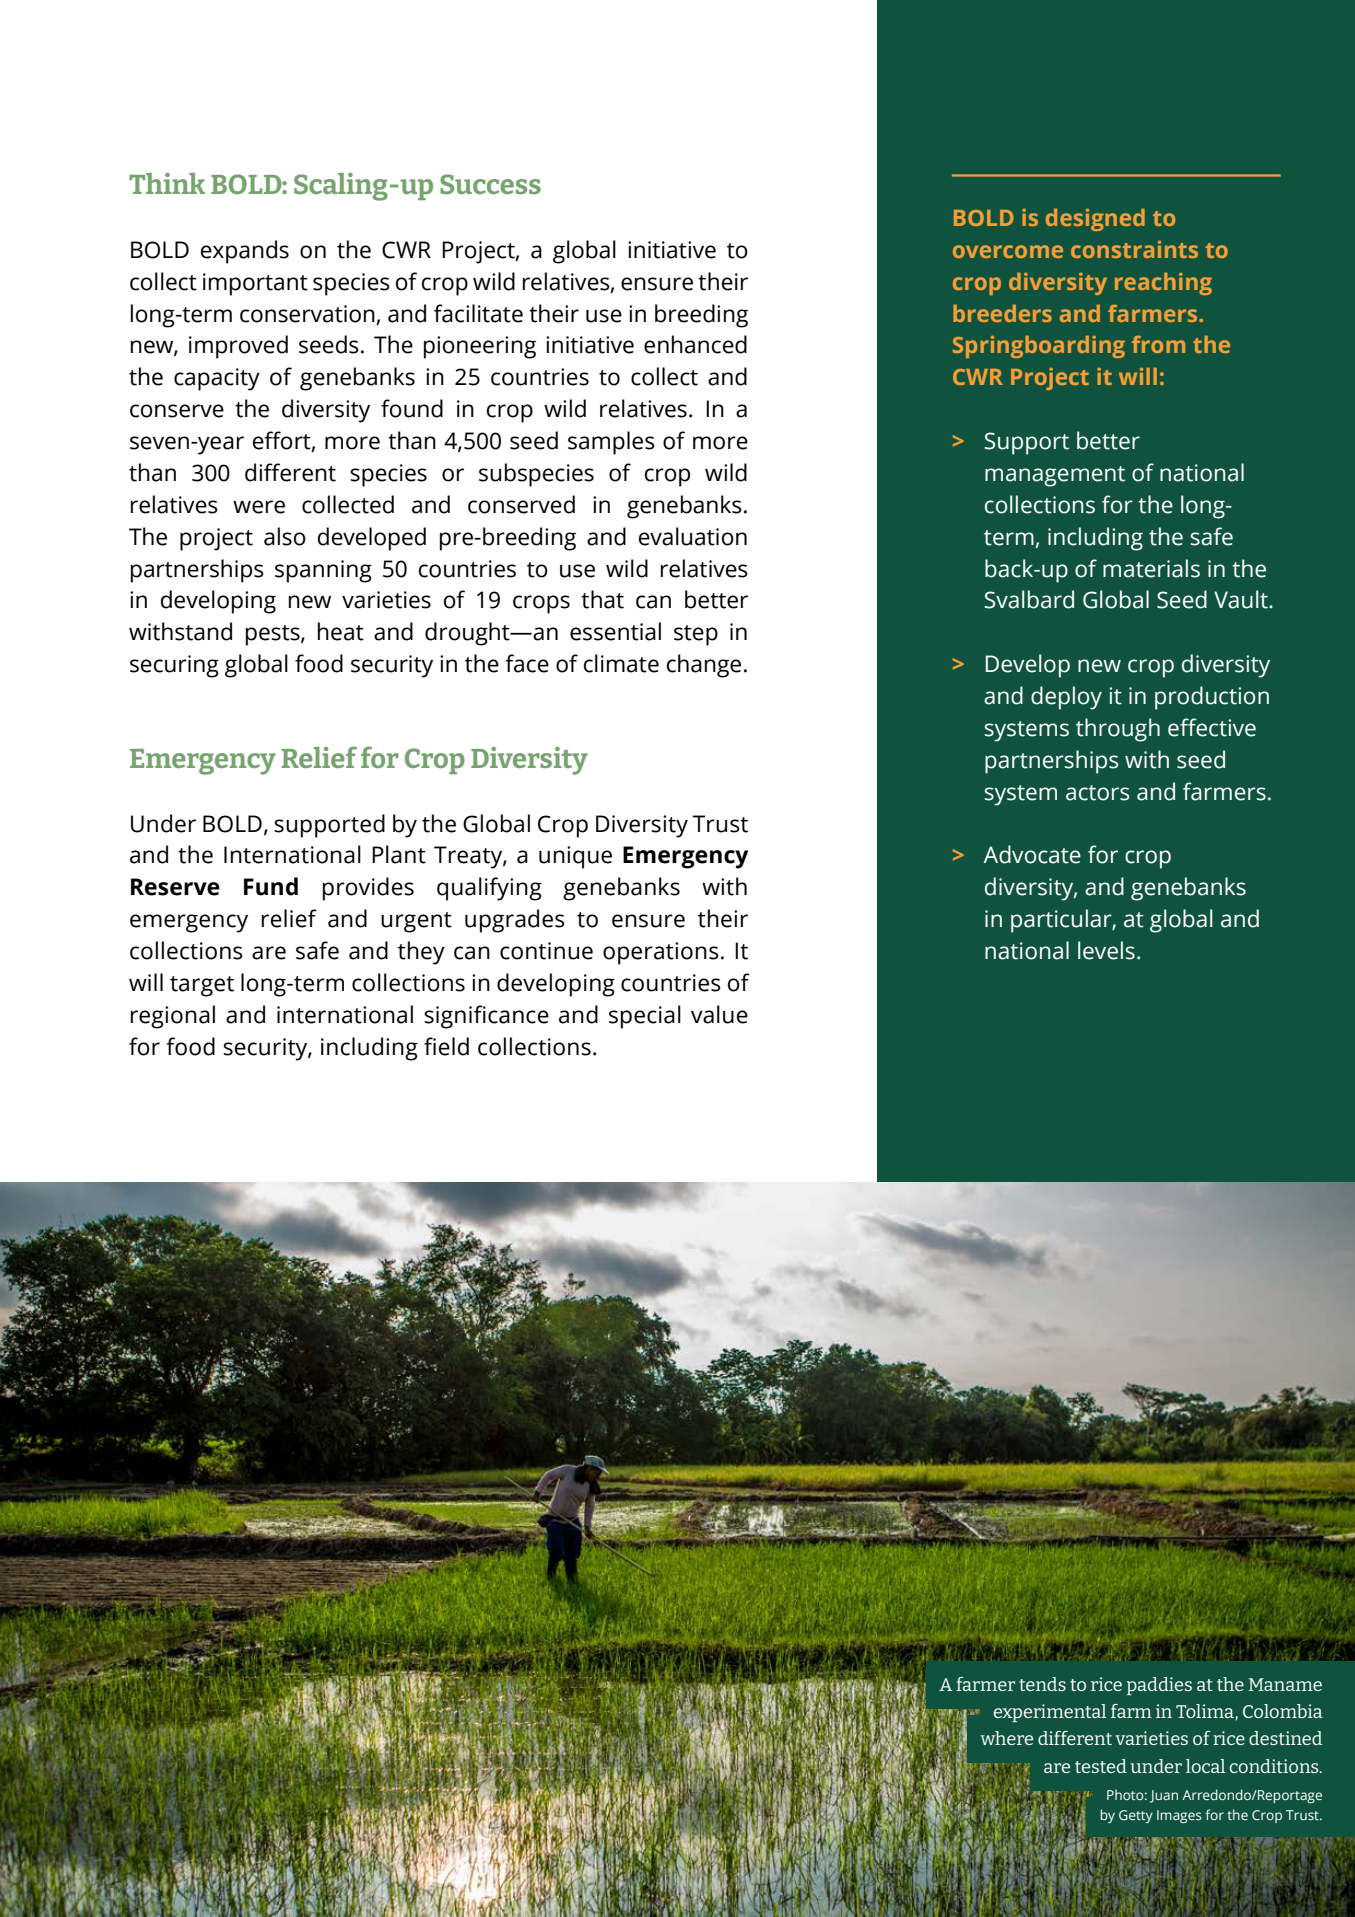  What do you see at coordinates (446, 1046) in the screenshot?
I see `field` at bounding box center [446, 1046].
